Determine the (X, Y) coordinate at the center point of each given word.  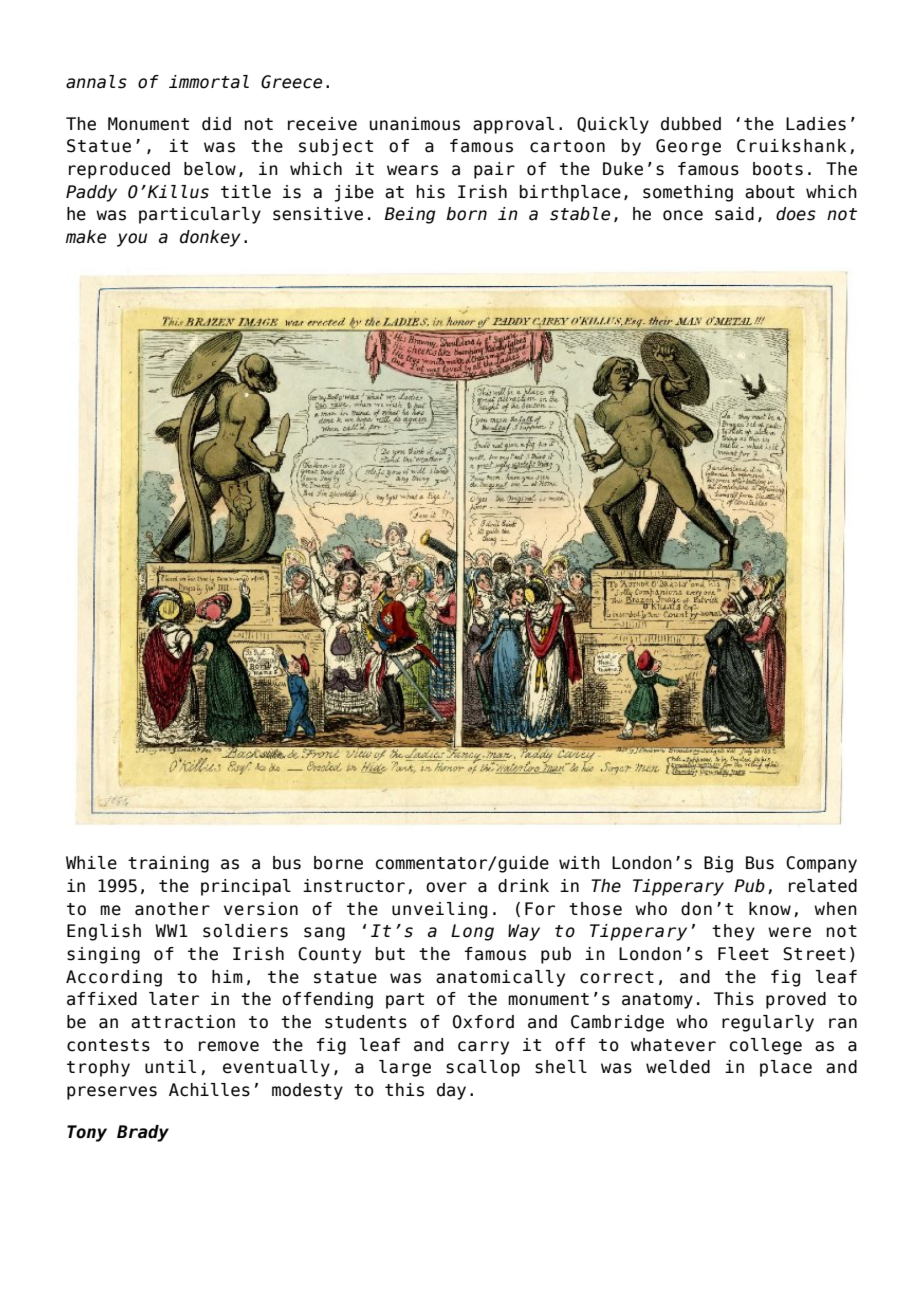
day (451, 1091)
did (216, 124)
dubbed (691, 124)
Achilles (209, 1090)
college (766, 1046)
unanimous (415, 124)
